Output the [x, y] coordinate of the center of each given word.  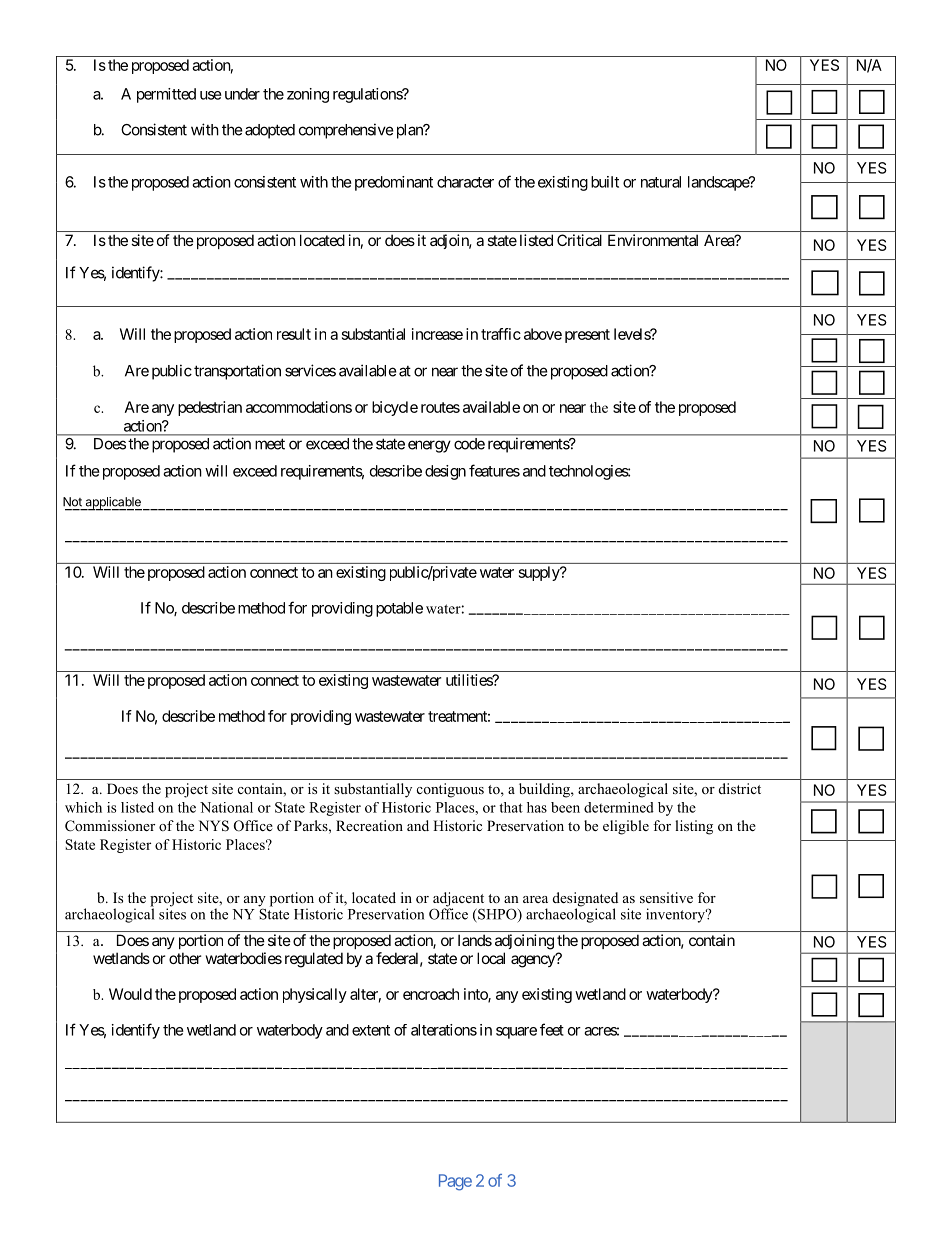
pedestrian [210, 408]
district [740, 788]
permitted [166, 95]
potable [399, 609]
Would [130, 994]
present [587, 336]
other [185, 958]
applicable [112, 504]
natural [661, 182]
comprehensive [346, 131]
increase [437, 334]
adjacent [458, 900]
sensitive [666, 897]
